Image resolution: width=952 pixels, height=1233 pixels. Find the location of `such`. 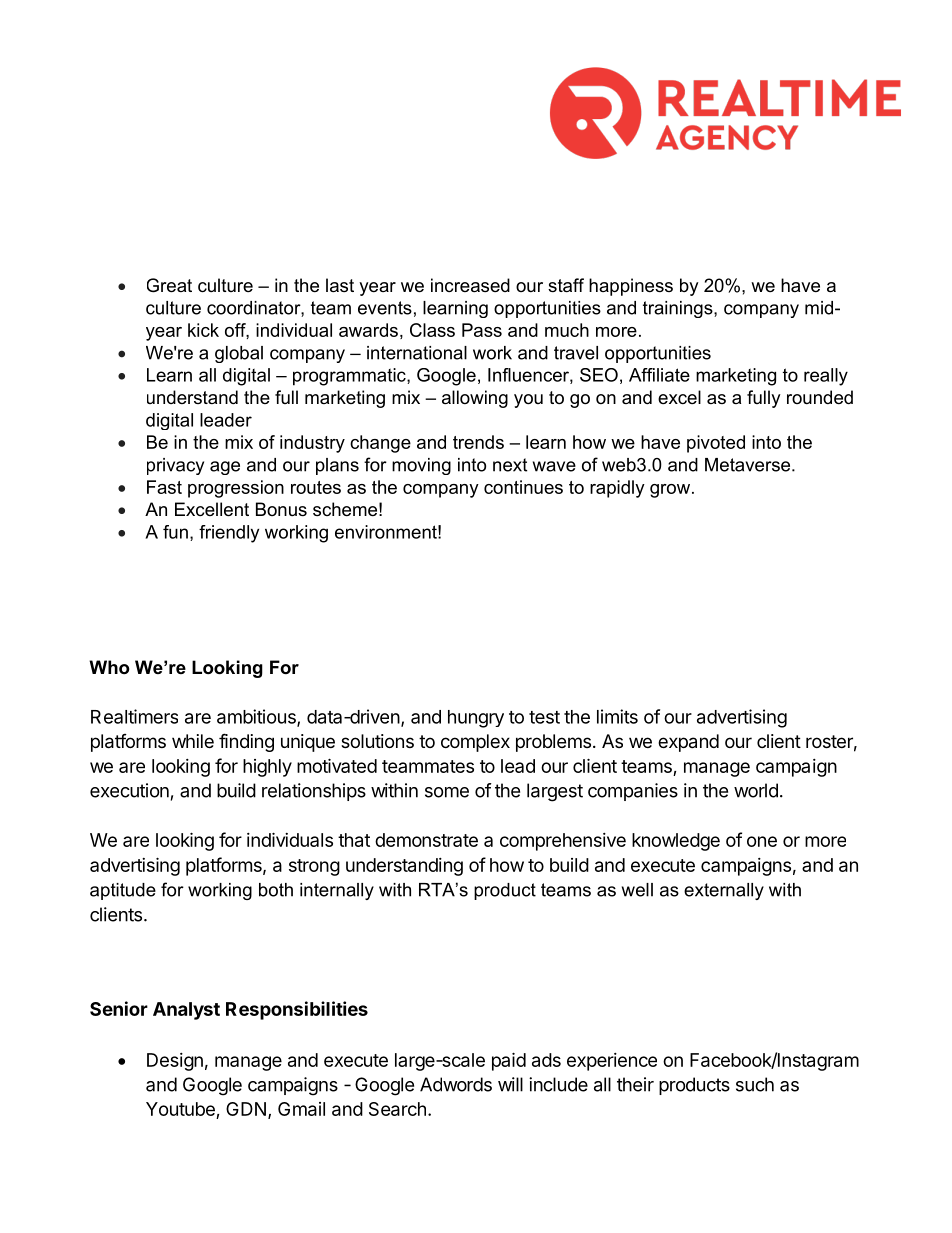

such is located at coordinates (755, 1084).
